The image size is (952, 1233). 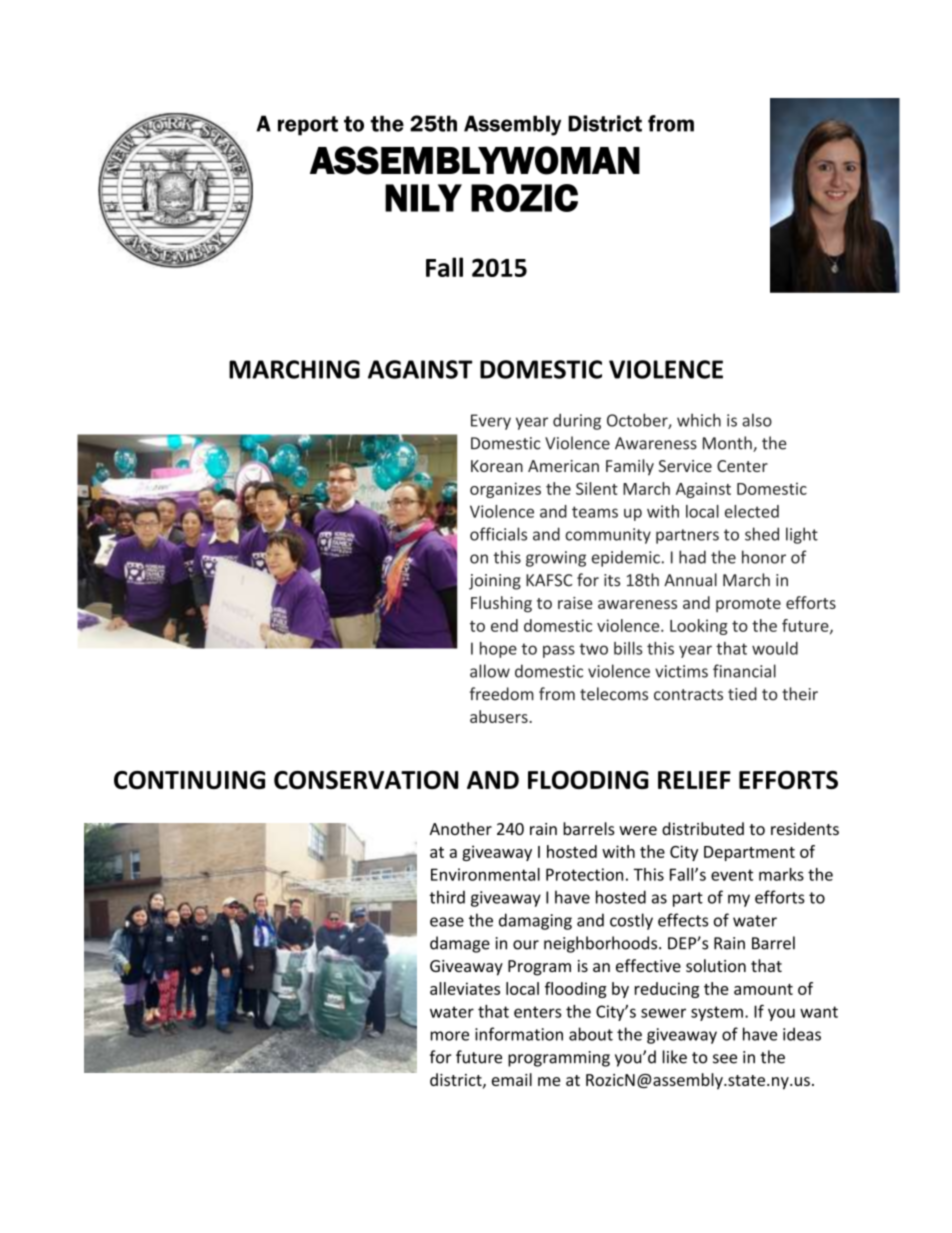 I want to click on see, so click(x=725, y=1059).
